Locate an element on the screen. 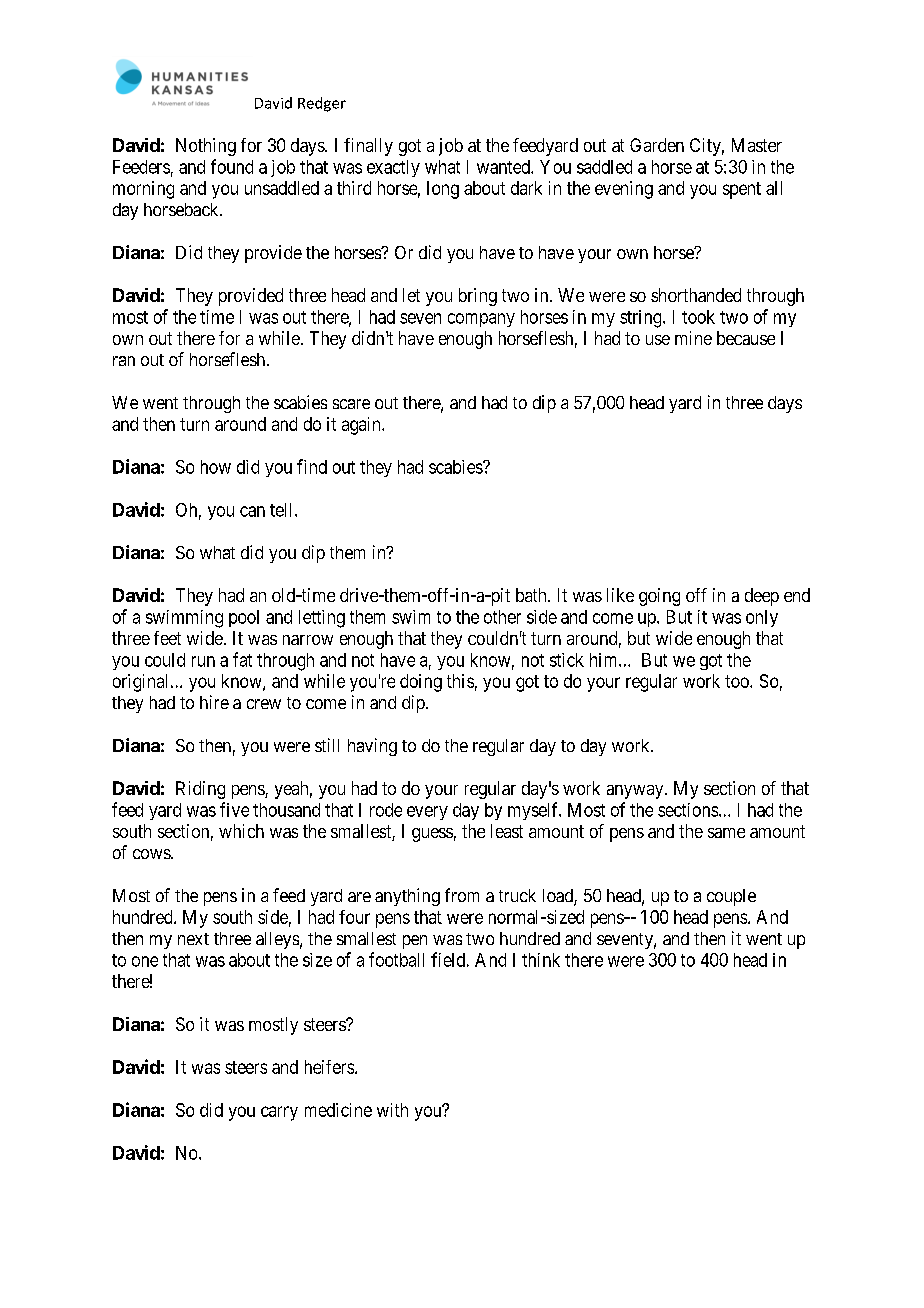  found is located at coordinates (232, 166).
